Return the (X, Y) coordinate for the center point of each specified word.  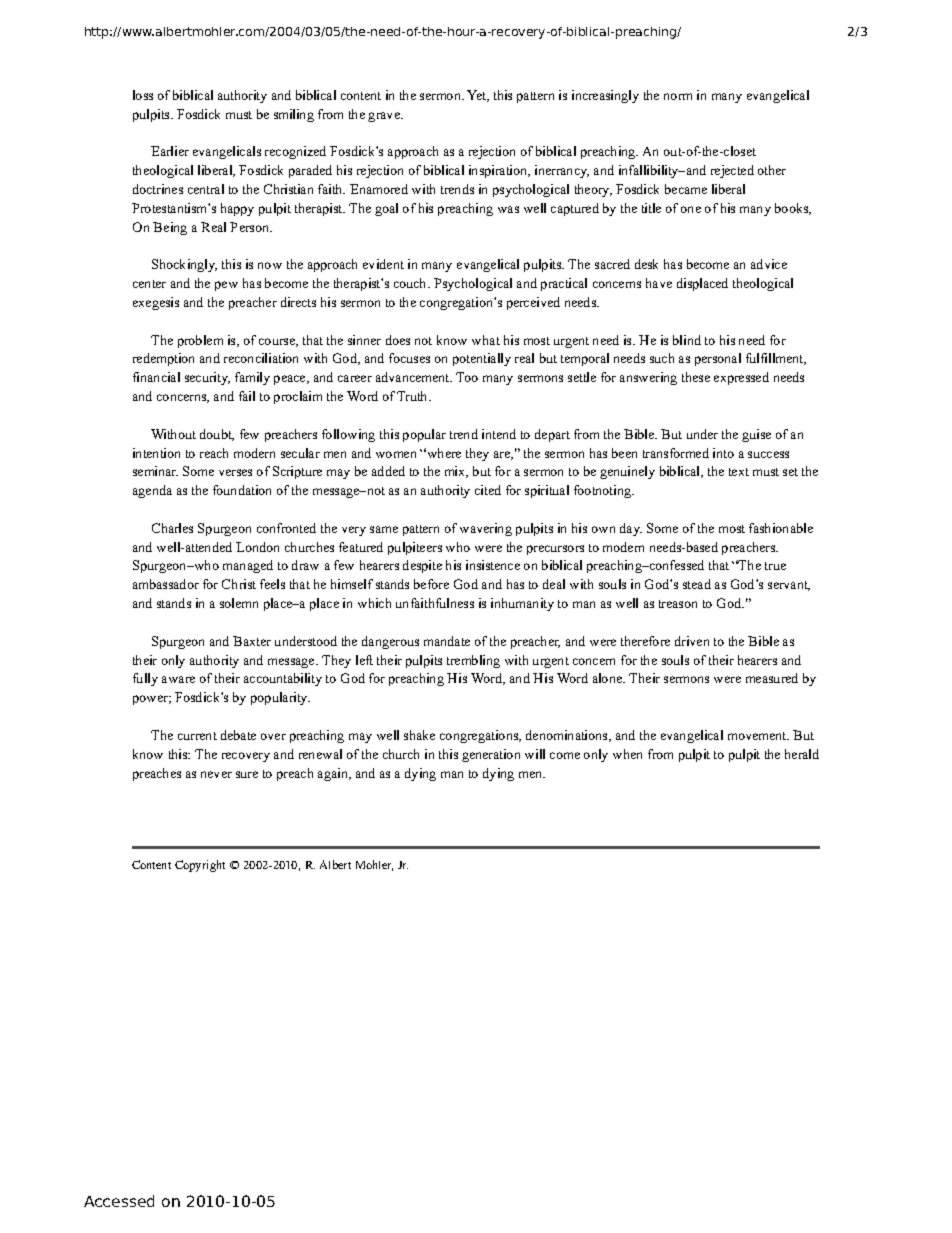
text (739, 472)
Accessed (119, 1201)
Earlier (170, 151)
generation (491, 755)
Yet (478, 96)
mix (456, 472)
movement (758, 736)
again (334, 774)
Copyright (200, 866)
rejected (732, 171)
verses (235, 472)
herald (802, 754)
